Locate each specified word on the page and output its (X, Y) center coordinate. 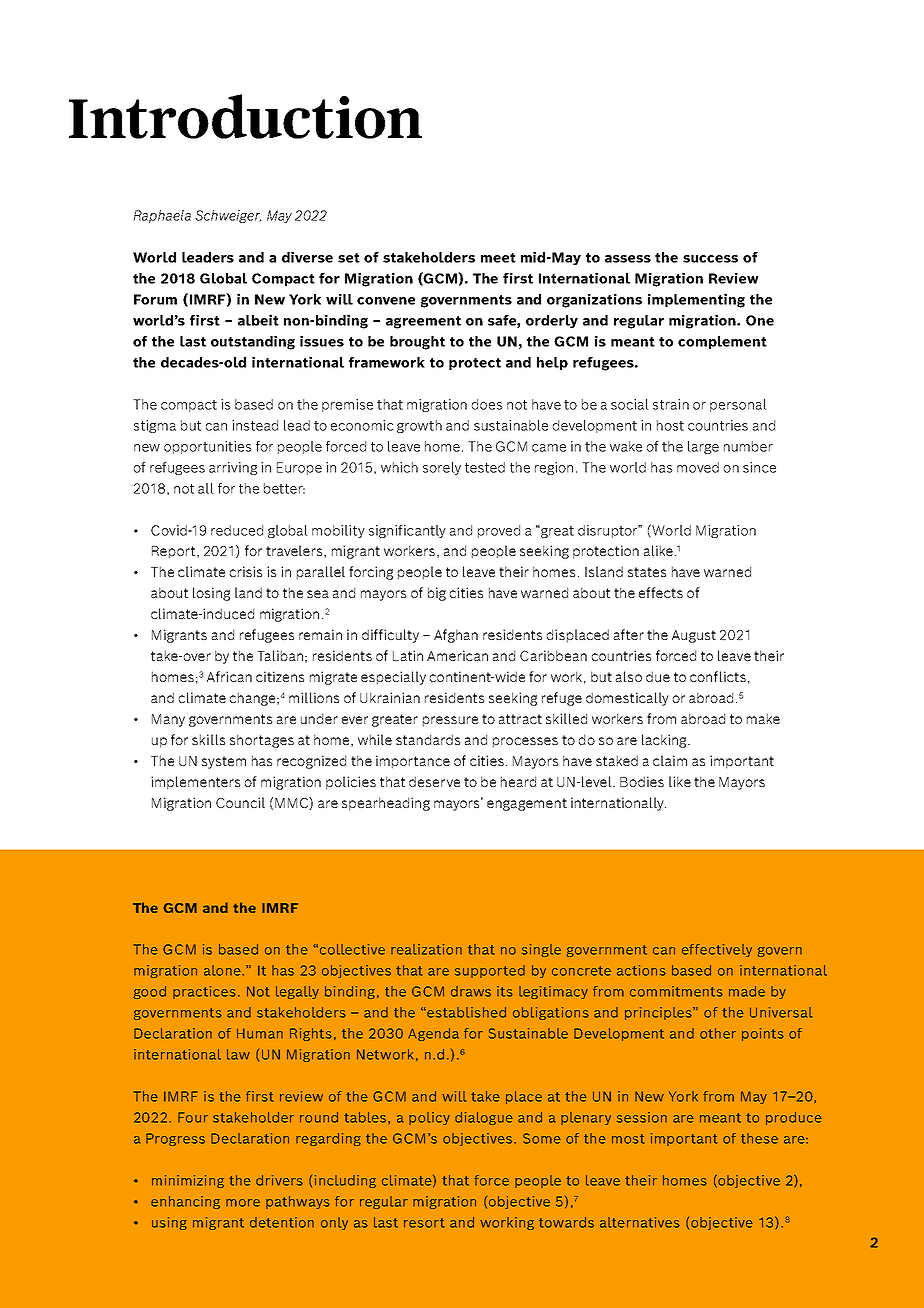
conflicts (718, 676)
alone (223, 970)
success (710, 259)
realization (426, 949)
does (487, 404)
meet (498, 258)
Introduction (245, 116)
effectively (717, 950)
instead (255, 425)
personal (738, 405)
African (229, 676)
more (243, 1203)
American (457, 655)
